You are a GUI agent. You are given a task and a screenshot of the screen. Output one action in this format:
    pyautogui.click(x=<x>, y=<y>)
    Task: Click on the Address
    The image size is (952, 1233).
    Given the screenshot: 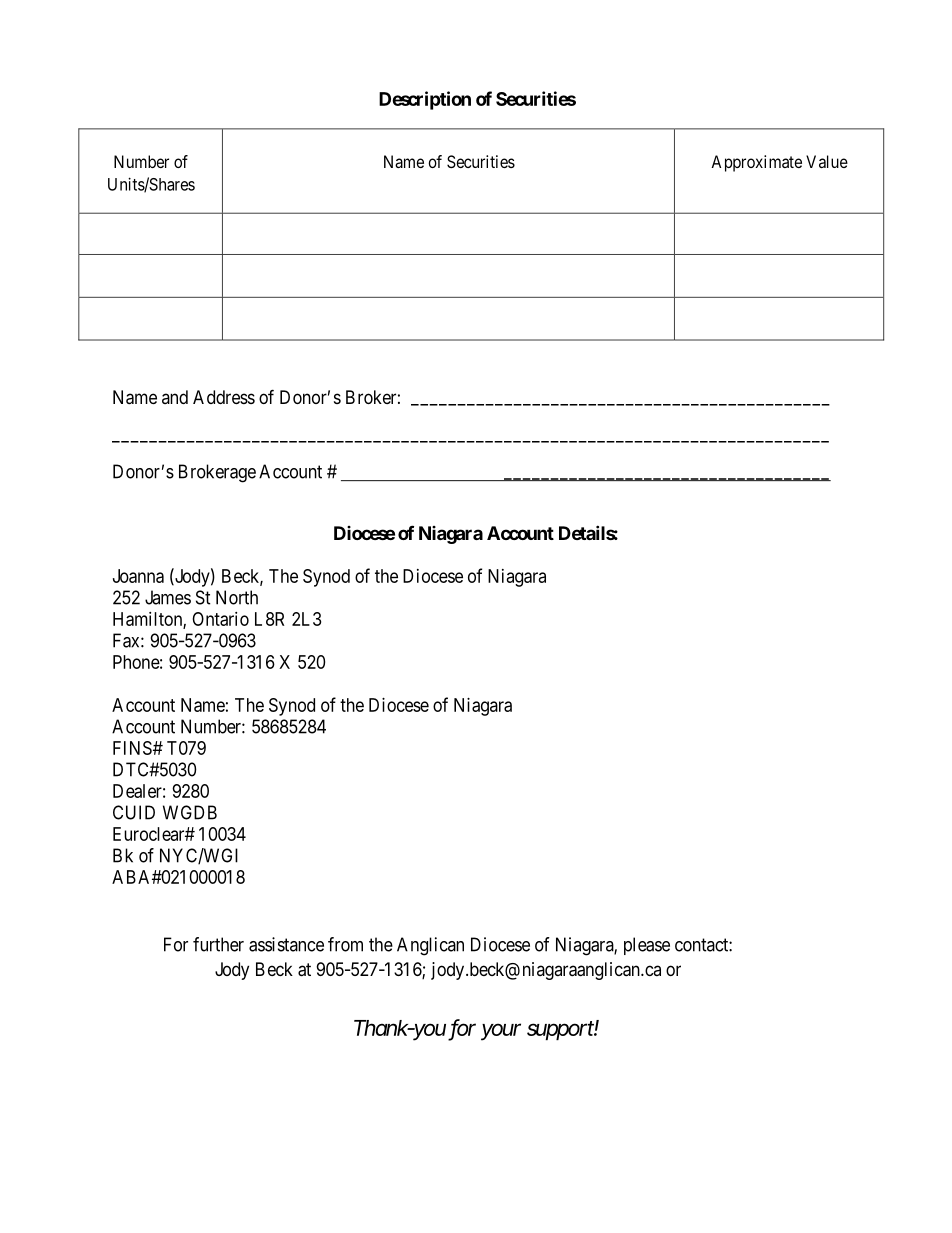 What is the action you would take?
    pyautogui.click(x=224, y=397)
